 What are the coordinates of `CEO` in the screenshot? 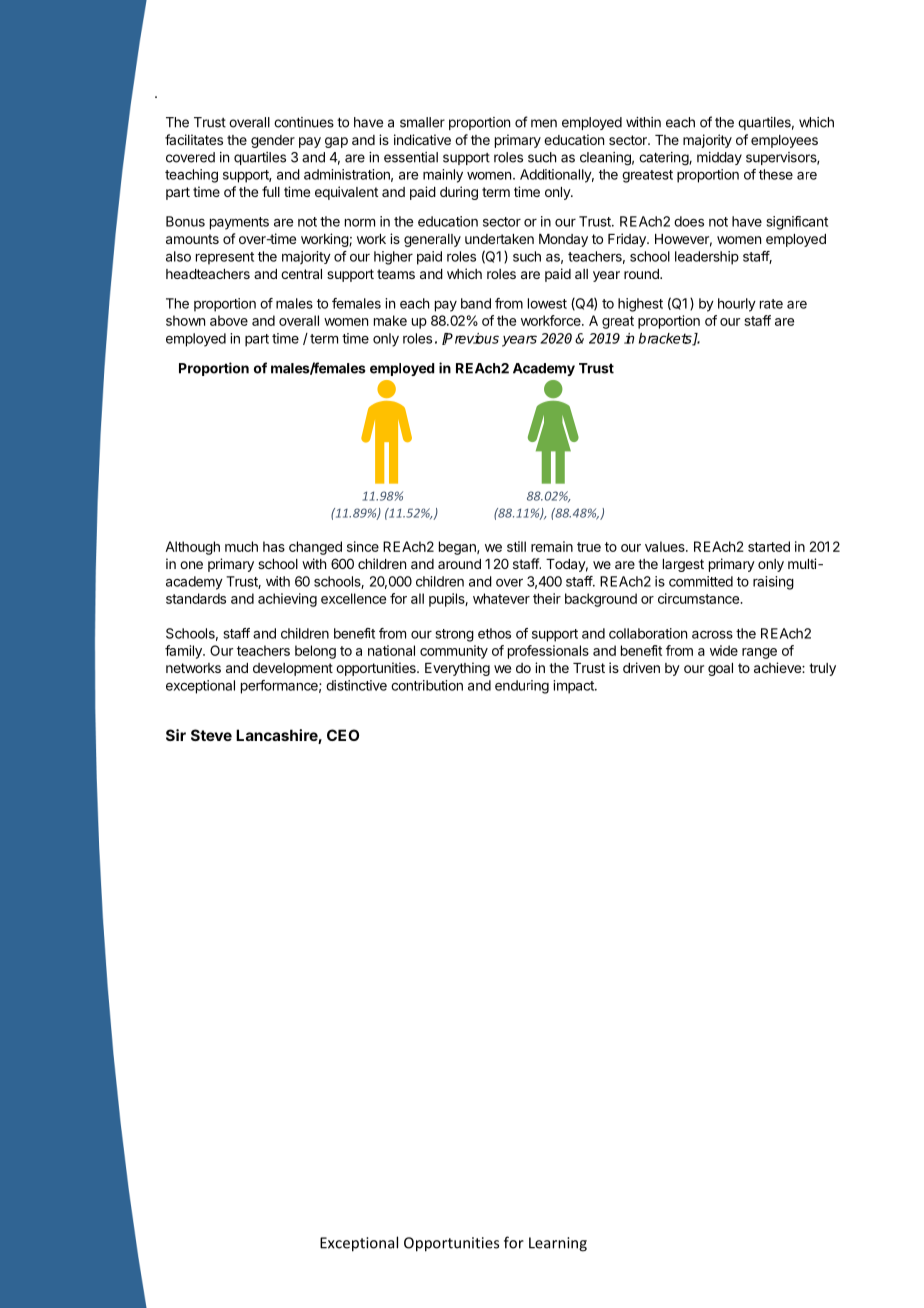 It's located at (343, 735).
